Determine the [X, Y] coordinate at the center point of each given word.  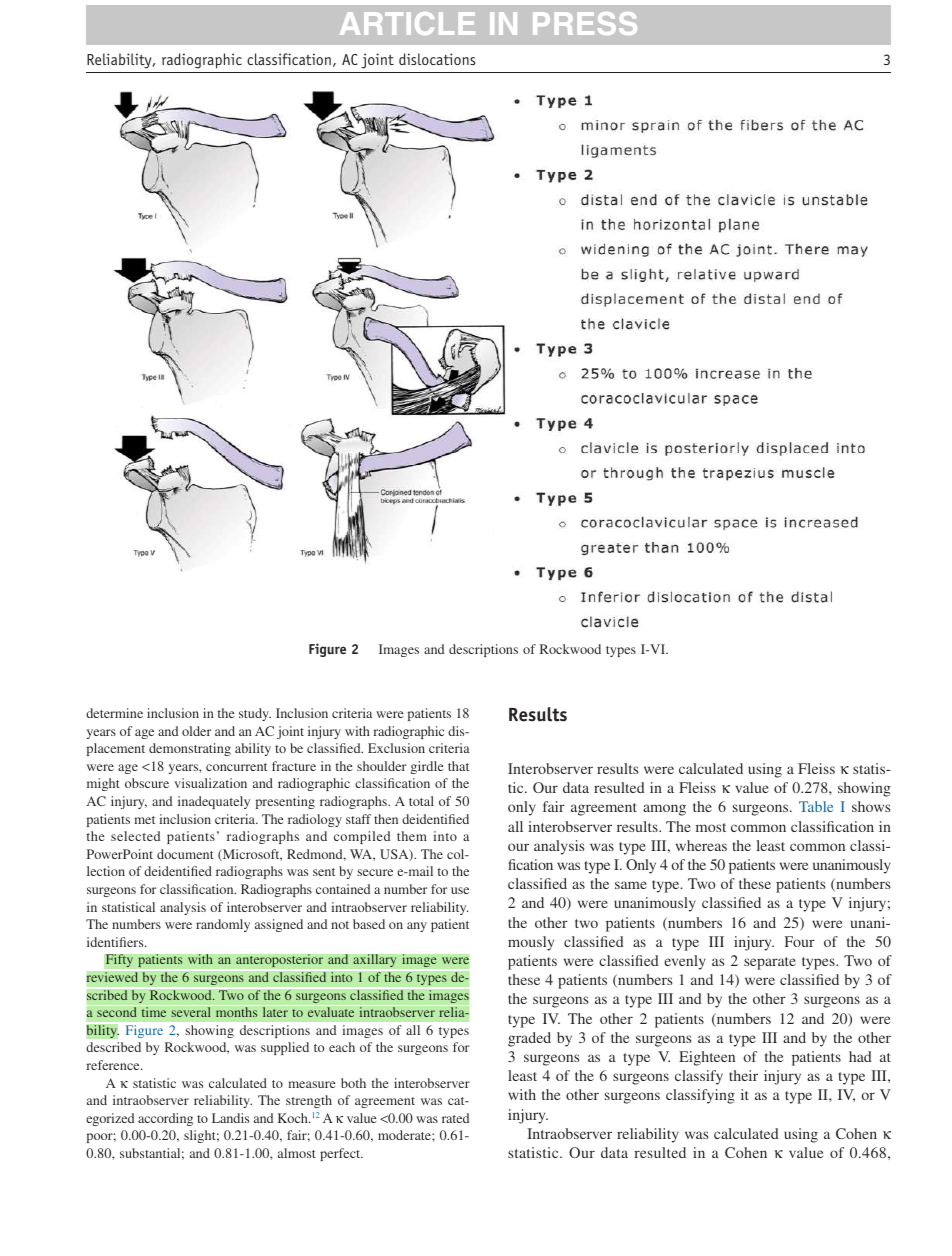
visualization [210, 783]
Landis [230, 1118]
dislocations [437, 59]
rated [455, 1118]
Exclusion [396, 748]
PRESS [585, 23]
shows [871, 806]
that [458, 766]
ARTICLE [407, 23]
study [255, 714]
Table [816, 806]
